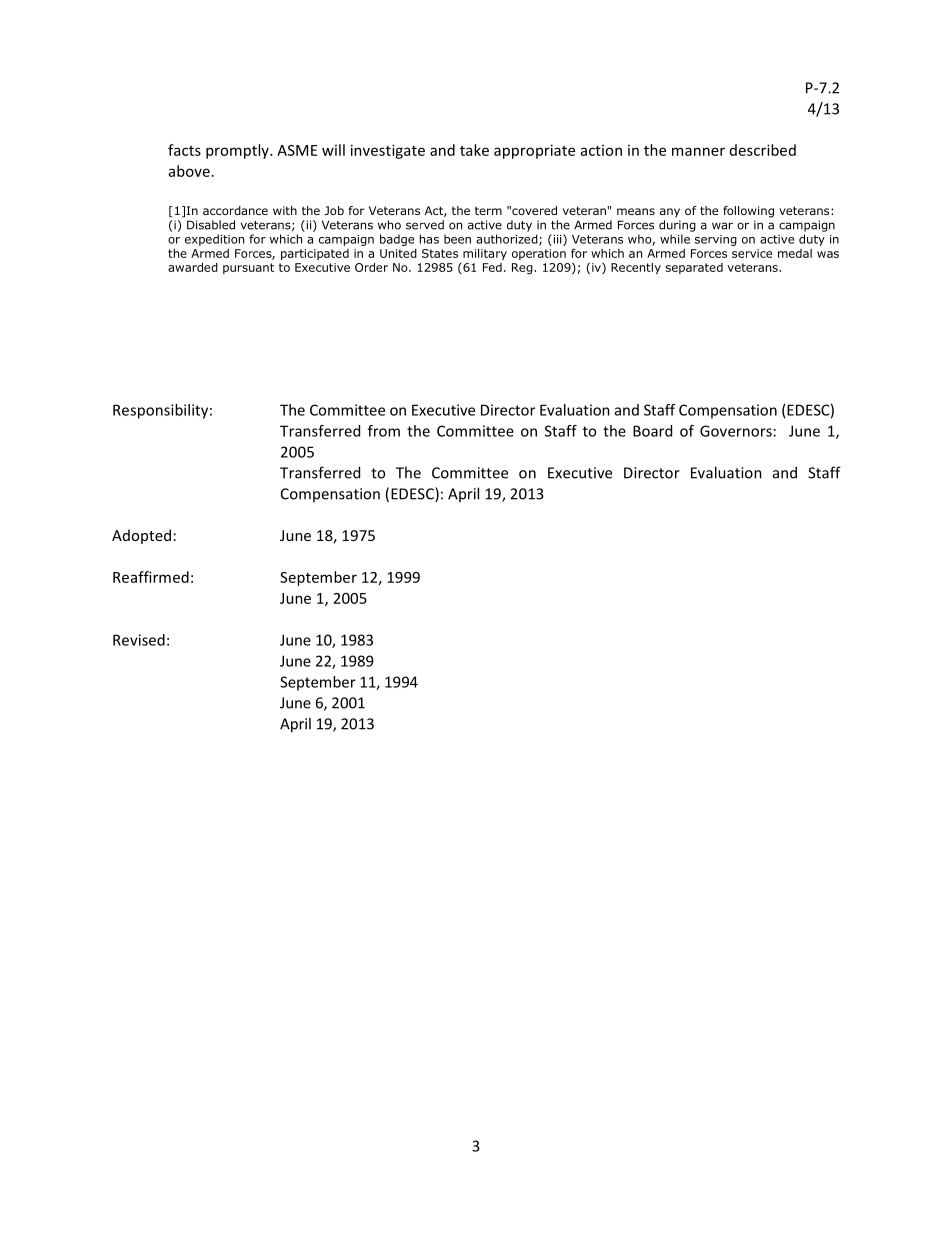 The image size is (952, 1233). I want to click on service, so click(752, 253).
